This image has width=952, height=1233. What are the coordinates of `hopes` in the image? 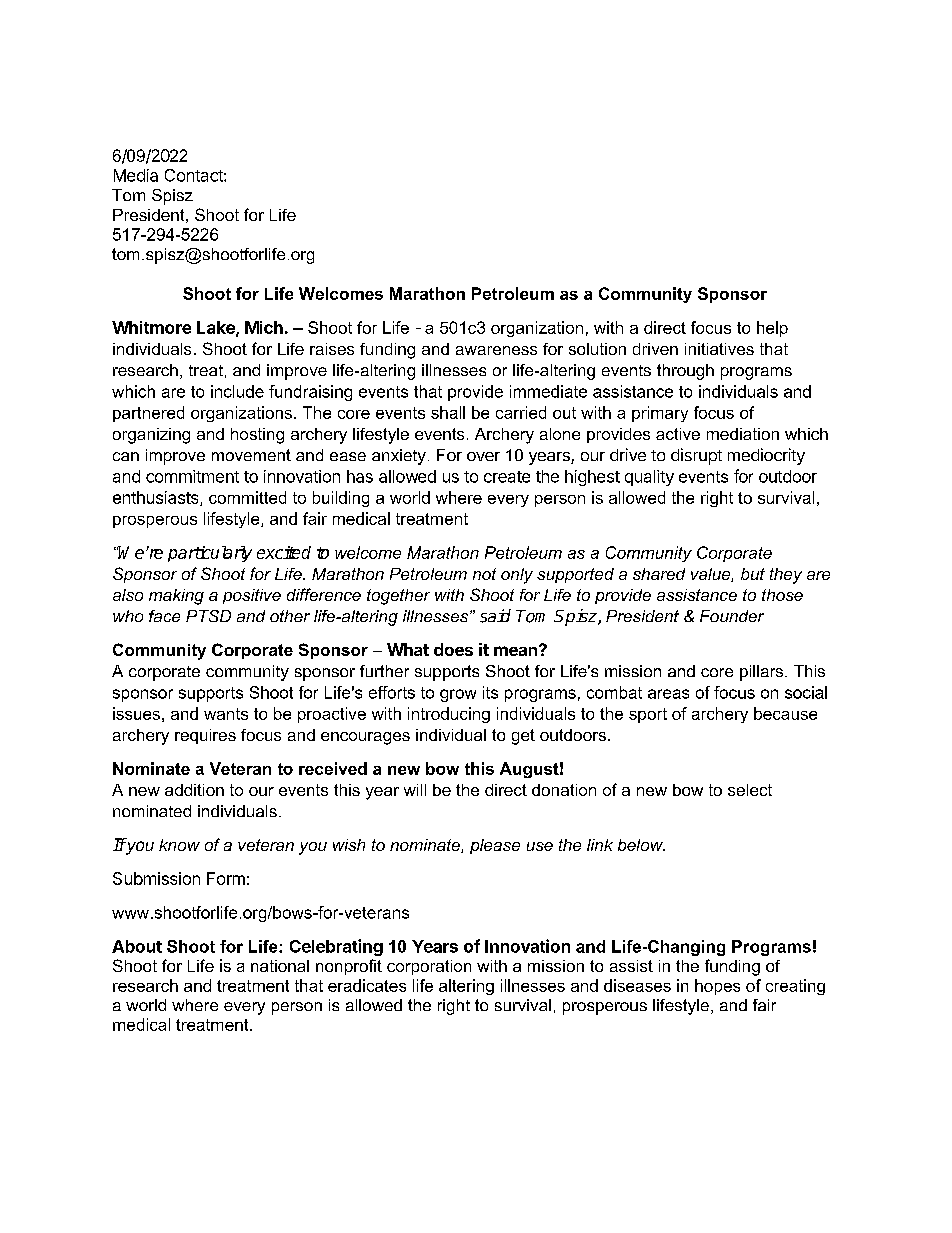 It's located at (717, 987).
